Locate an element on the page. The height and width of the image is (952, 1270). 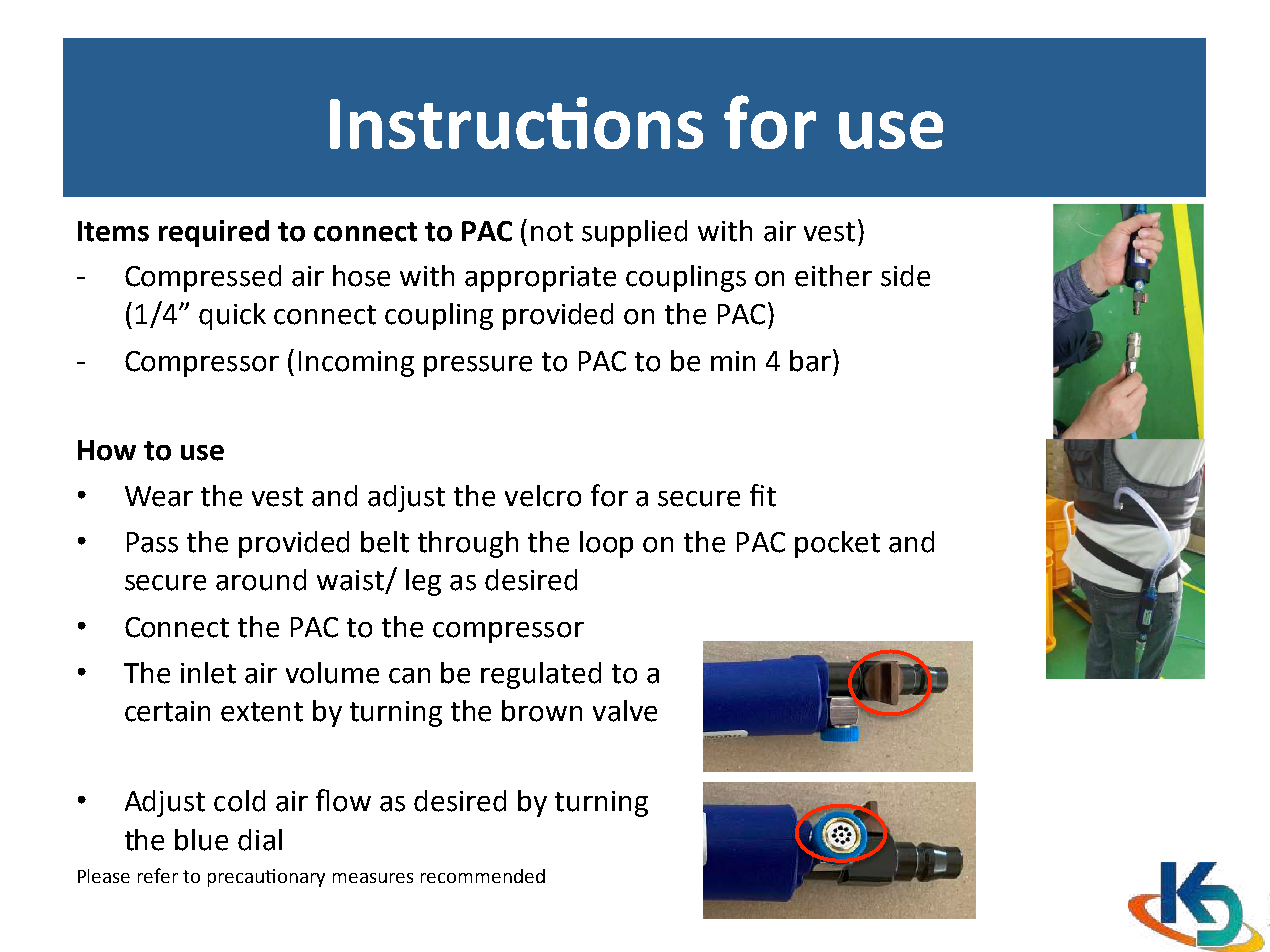
required is located at coordinates (214, 233).
